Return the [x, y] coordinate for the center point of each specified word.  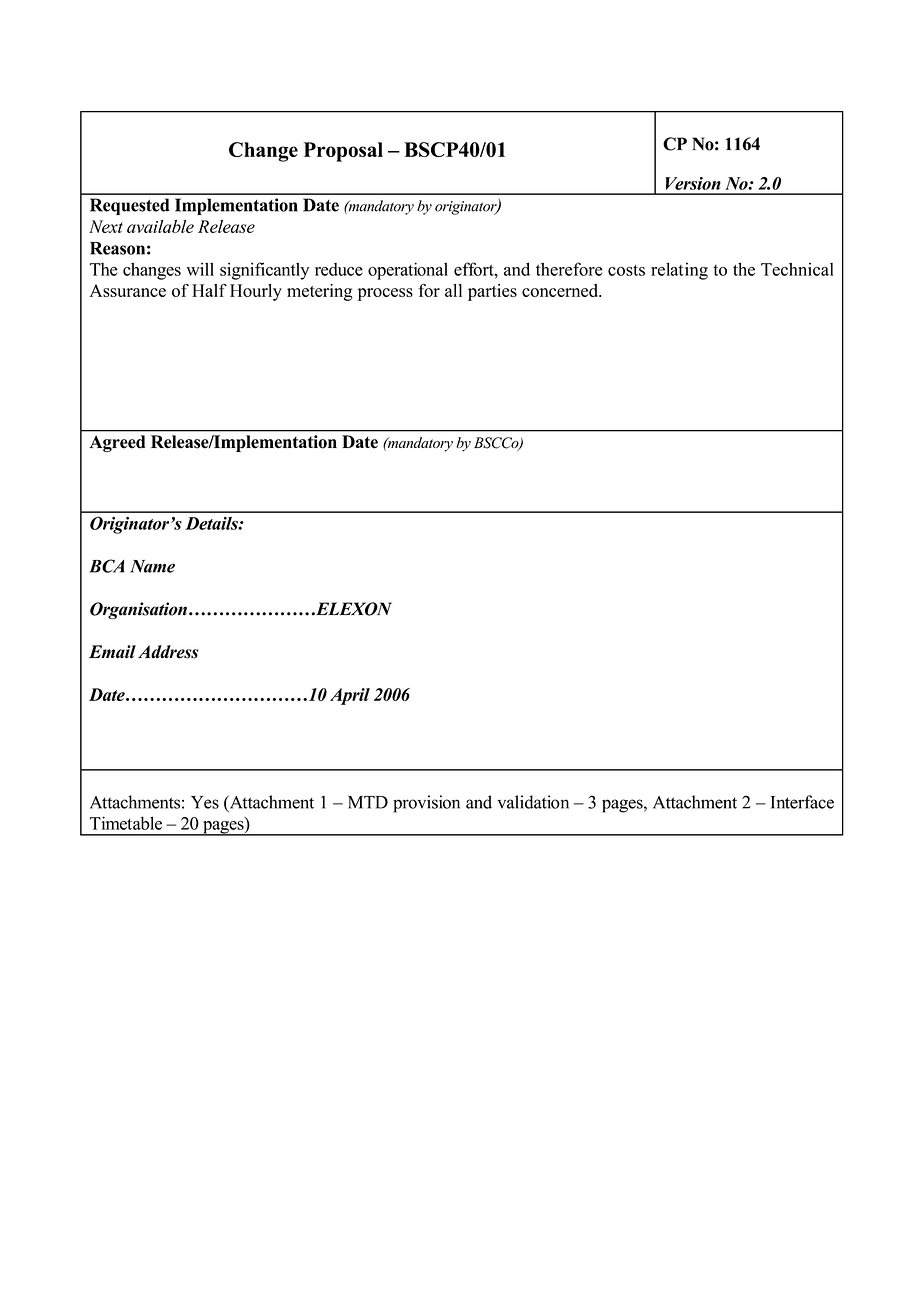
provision [426, 804]
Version [693, 183]
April [350, 696]
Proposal [343, 152]
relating [679, 271]
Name [152, 566]
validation [533, 802]
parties [492, 292]
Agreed [117, 443]
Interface [802, 802]
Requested [130, 206]
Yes [205, 802]
